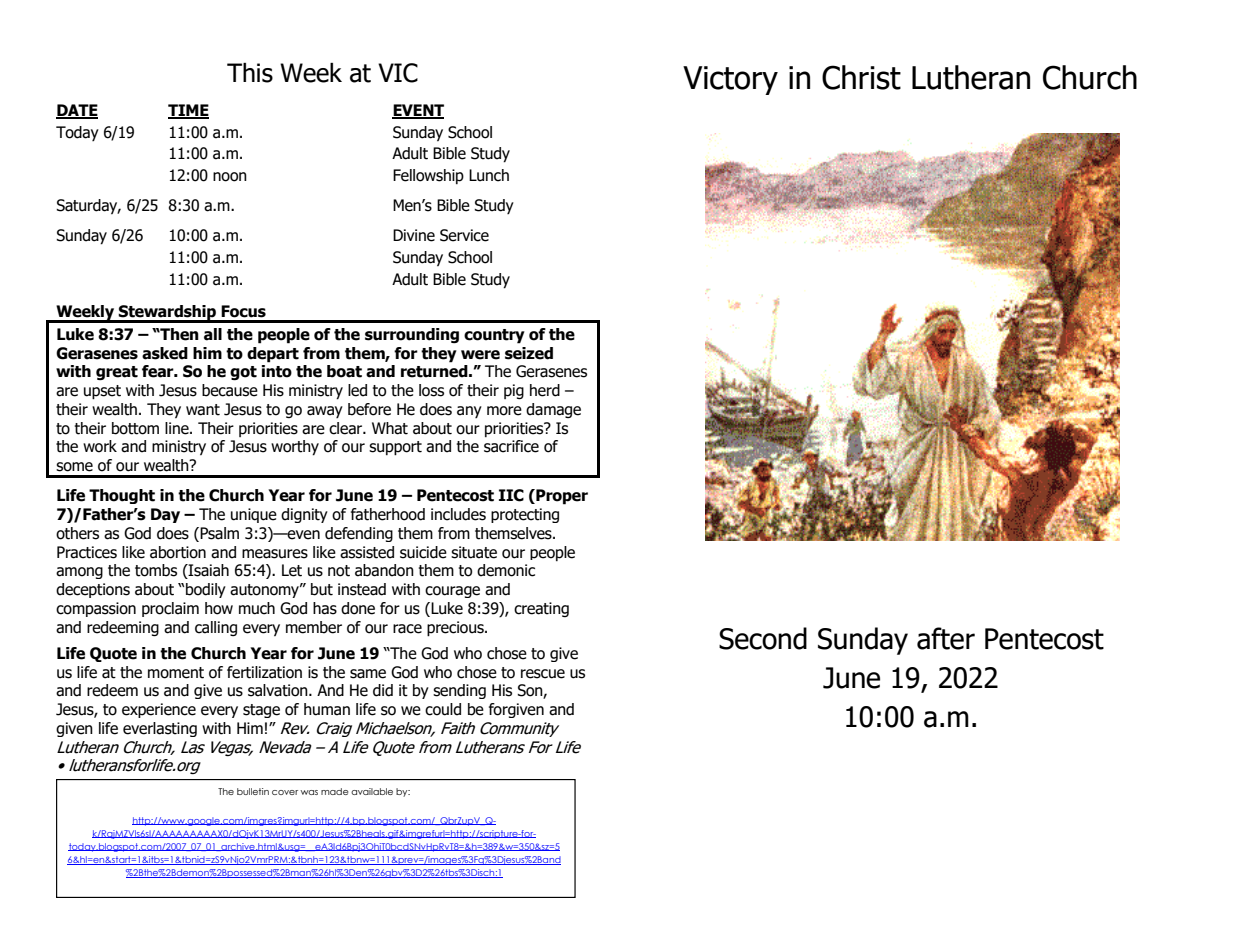  I want to click on Lunch, so click(489, 175).
